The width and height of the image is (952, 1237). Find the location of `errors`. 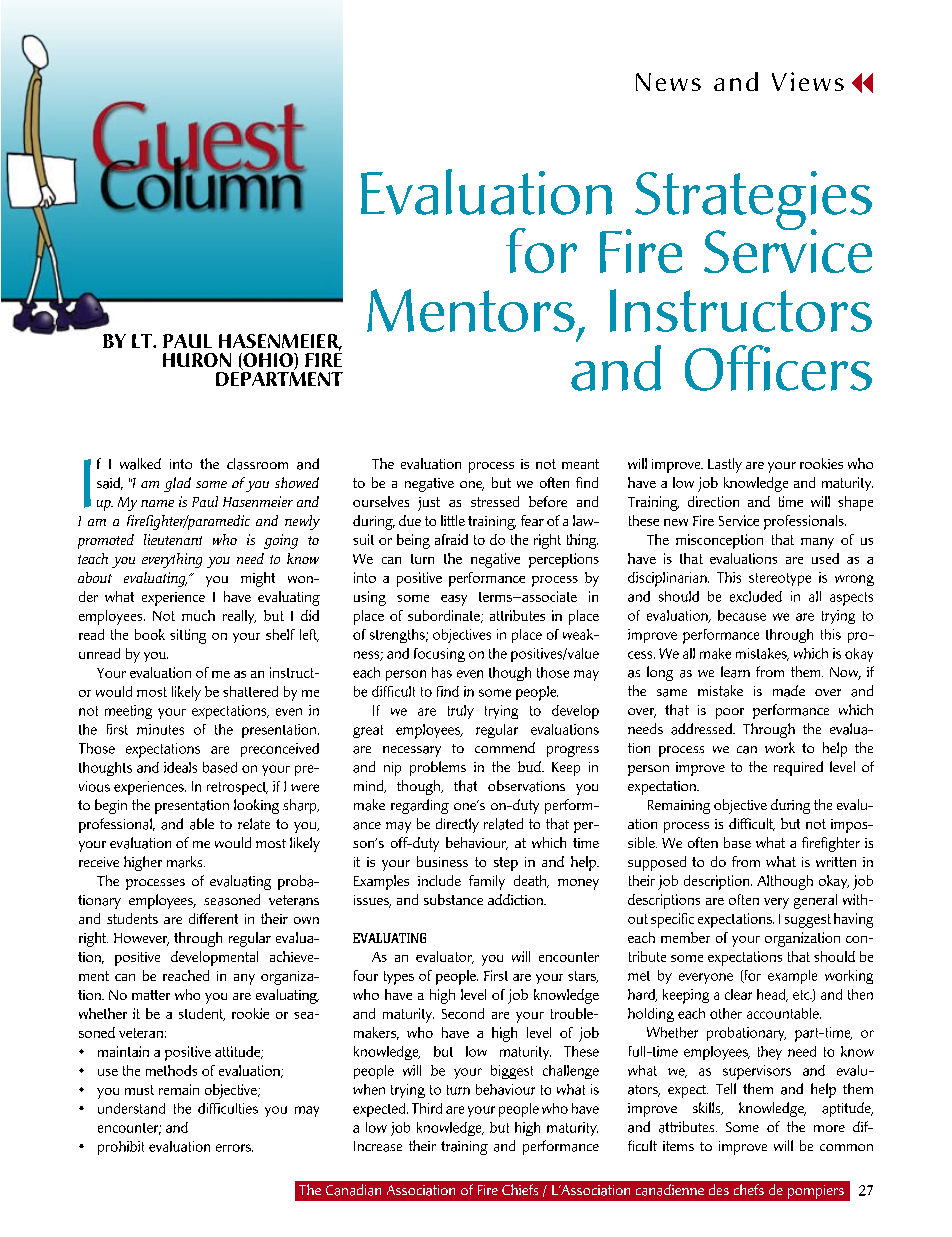

errors is located at coordinates (234, 1148).
